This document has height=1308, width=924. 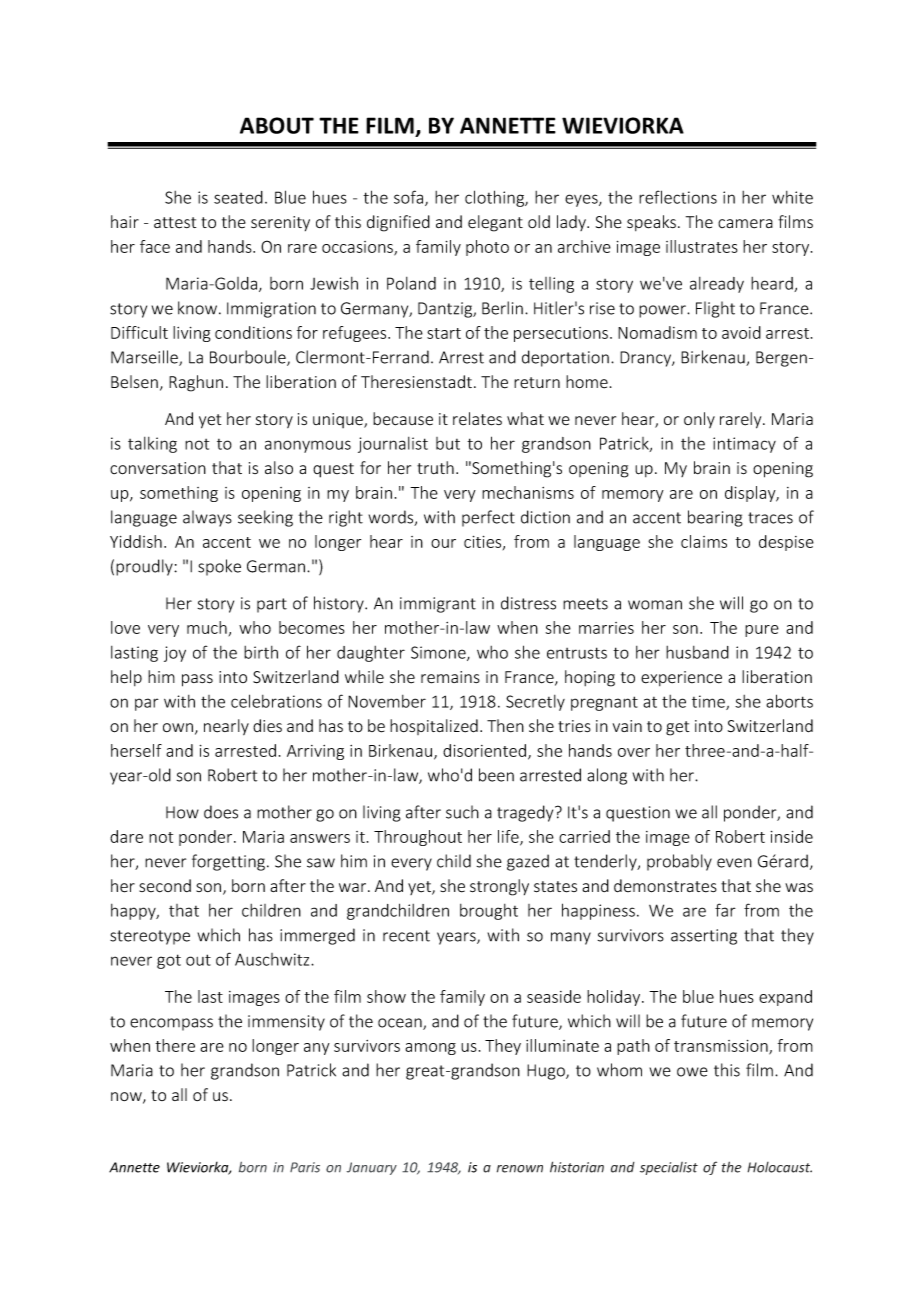 What do you see at coordinates (305, 1167) in the document?
I see `Paris` at bounding box center [305, 1167].
